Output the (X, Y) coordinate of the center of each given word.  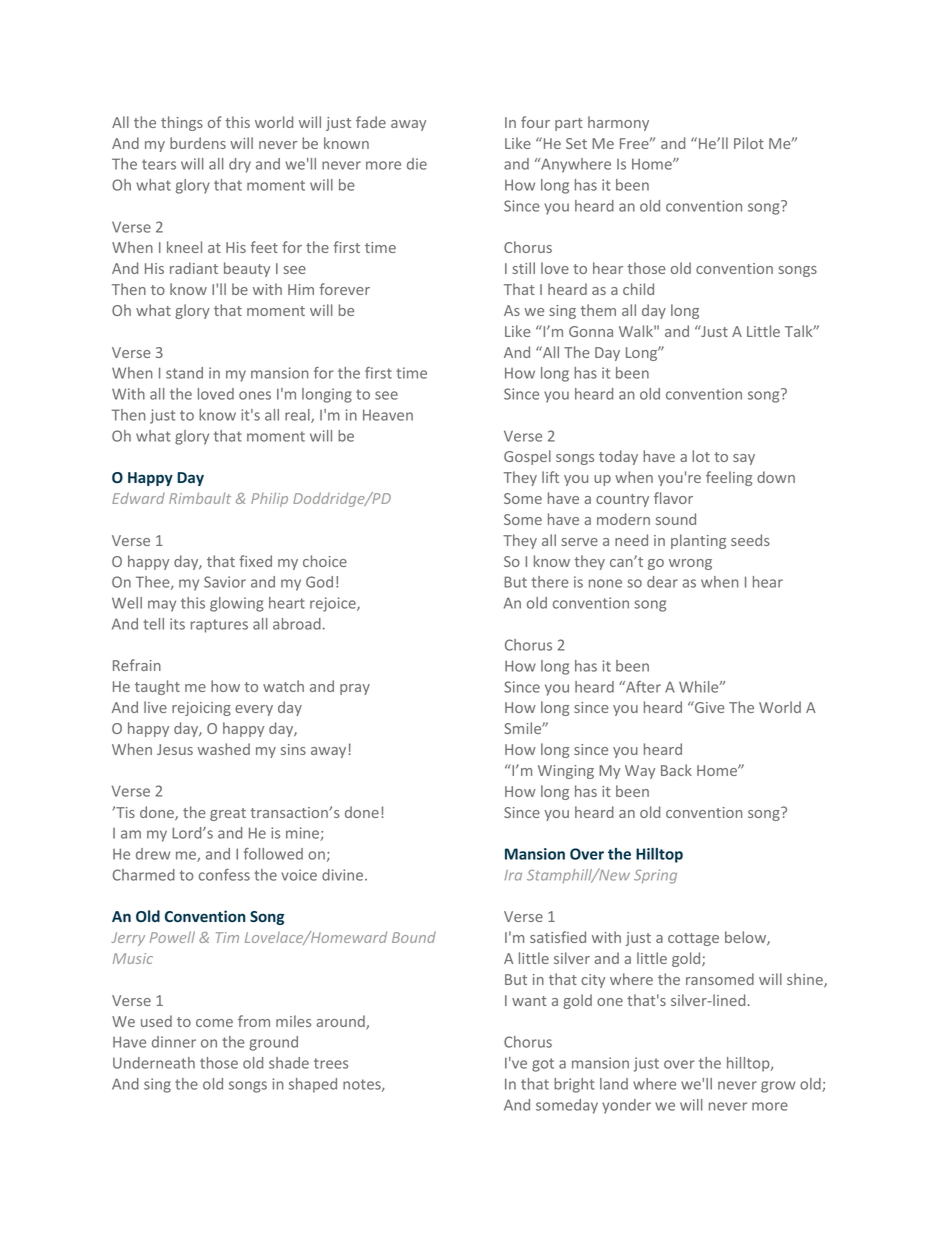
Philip (269, 499)
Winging (566, 772)
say (744, 459)
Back (676, 770)
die (417, 164)
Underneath (154, 1063)
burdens (198, 143)
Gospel (527, 457)
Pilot (749, 143)
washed (223, 749)
